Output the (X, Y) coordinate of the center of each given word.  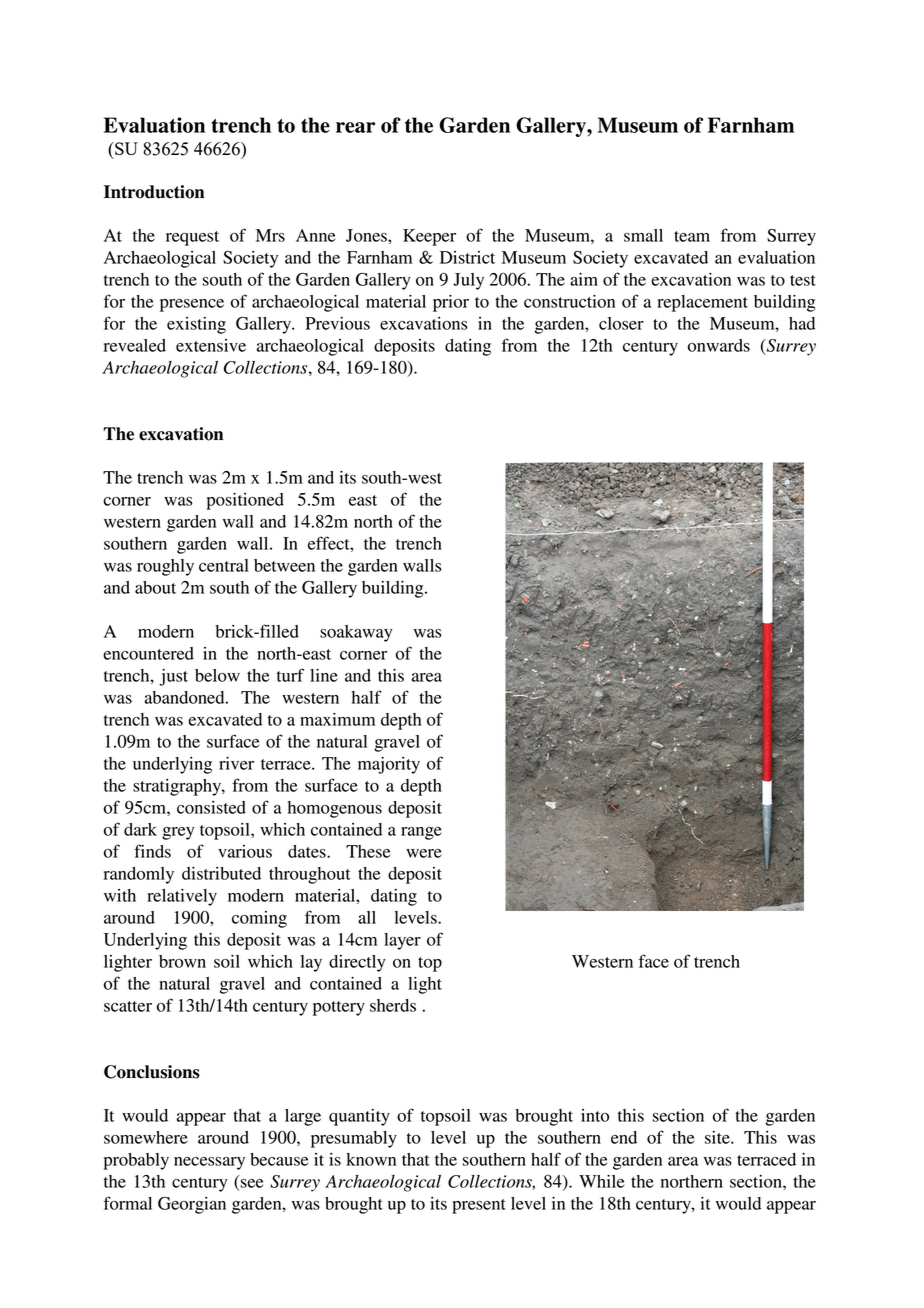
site (718, 1137)
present (479, 1206)
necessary (209, 1163)
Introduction (154, 192)
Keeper (429, 237)
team (692, 236)
